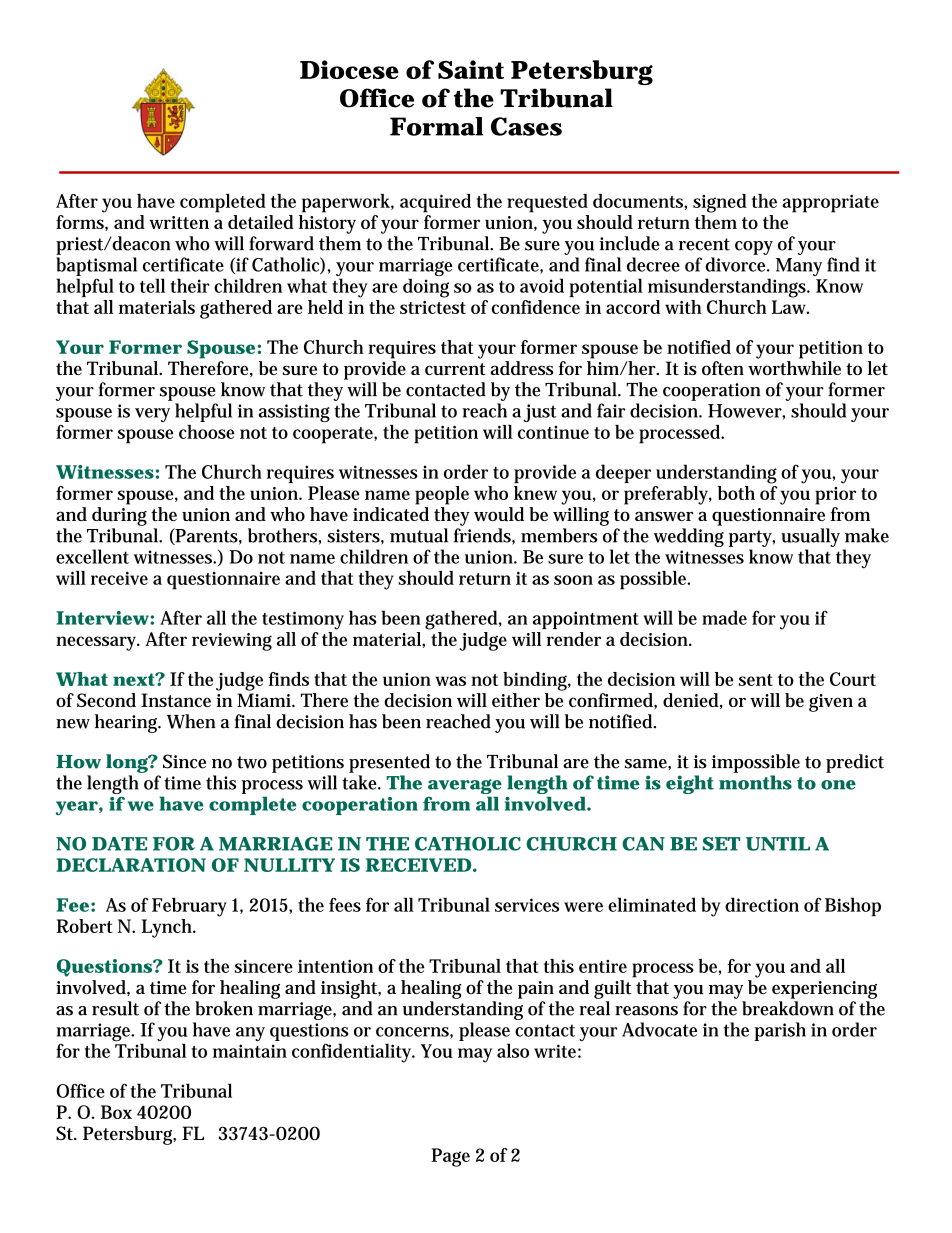 The image size is (952, 1233). What do you see at coordinates (450, 681) in the page?
I see `was` at bounding box center [450, 681].
